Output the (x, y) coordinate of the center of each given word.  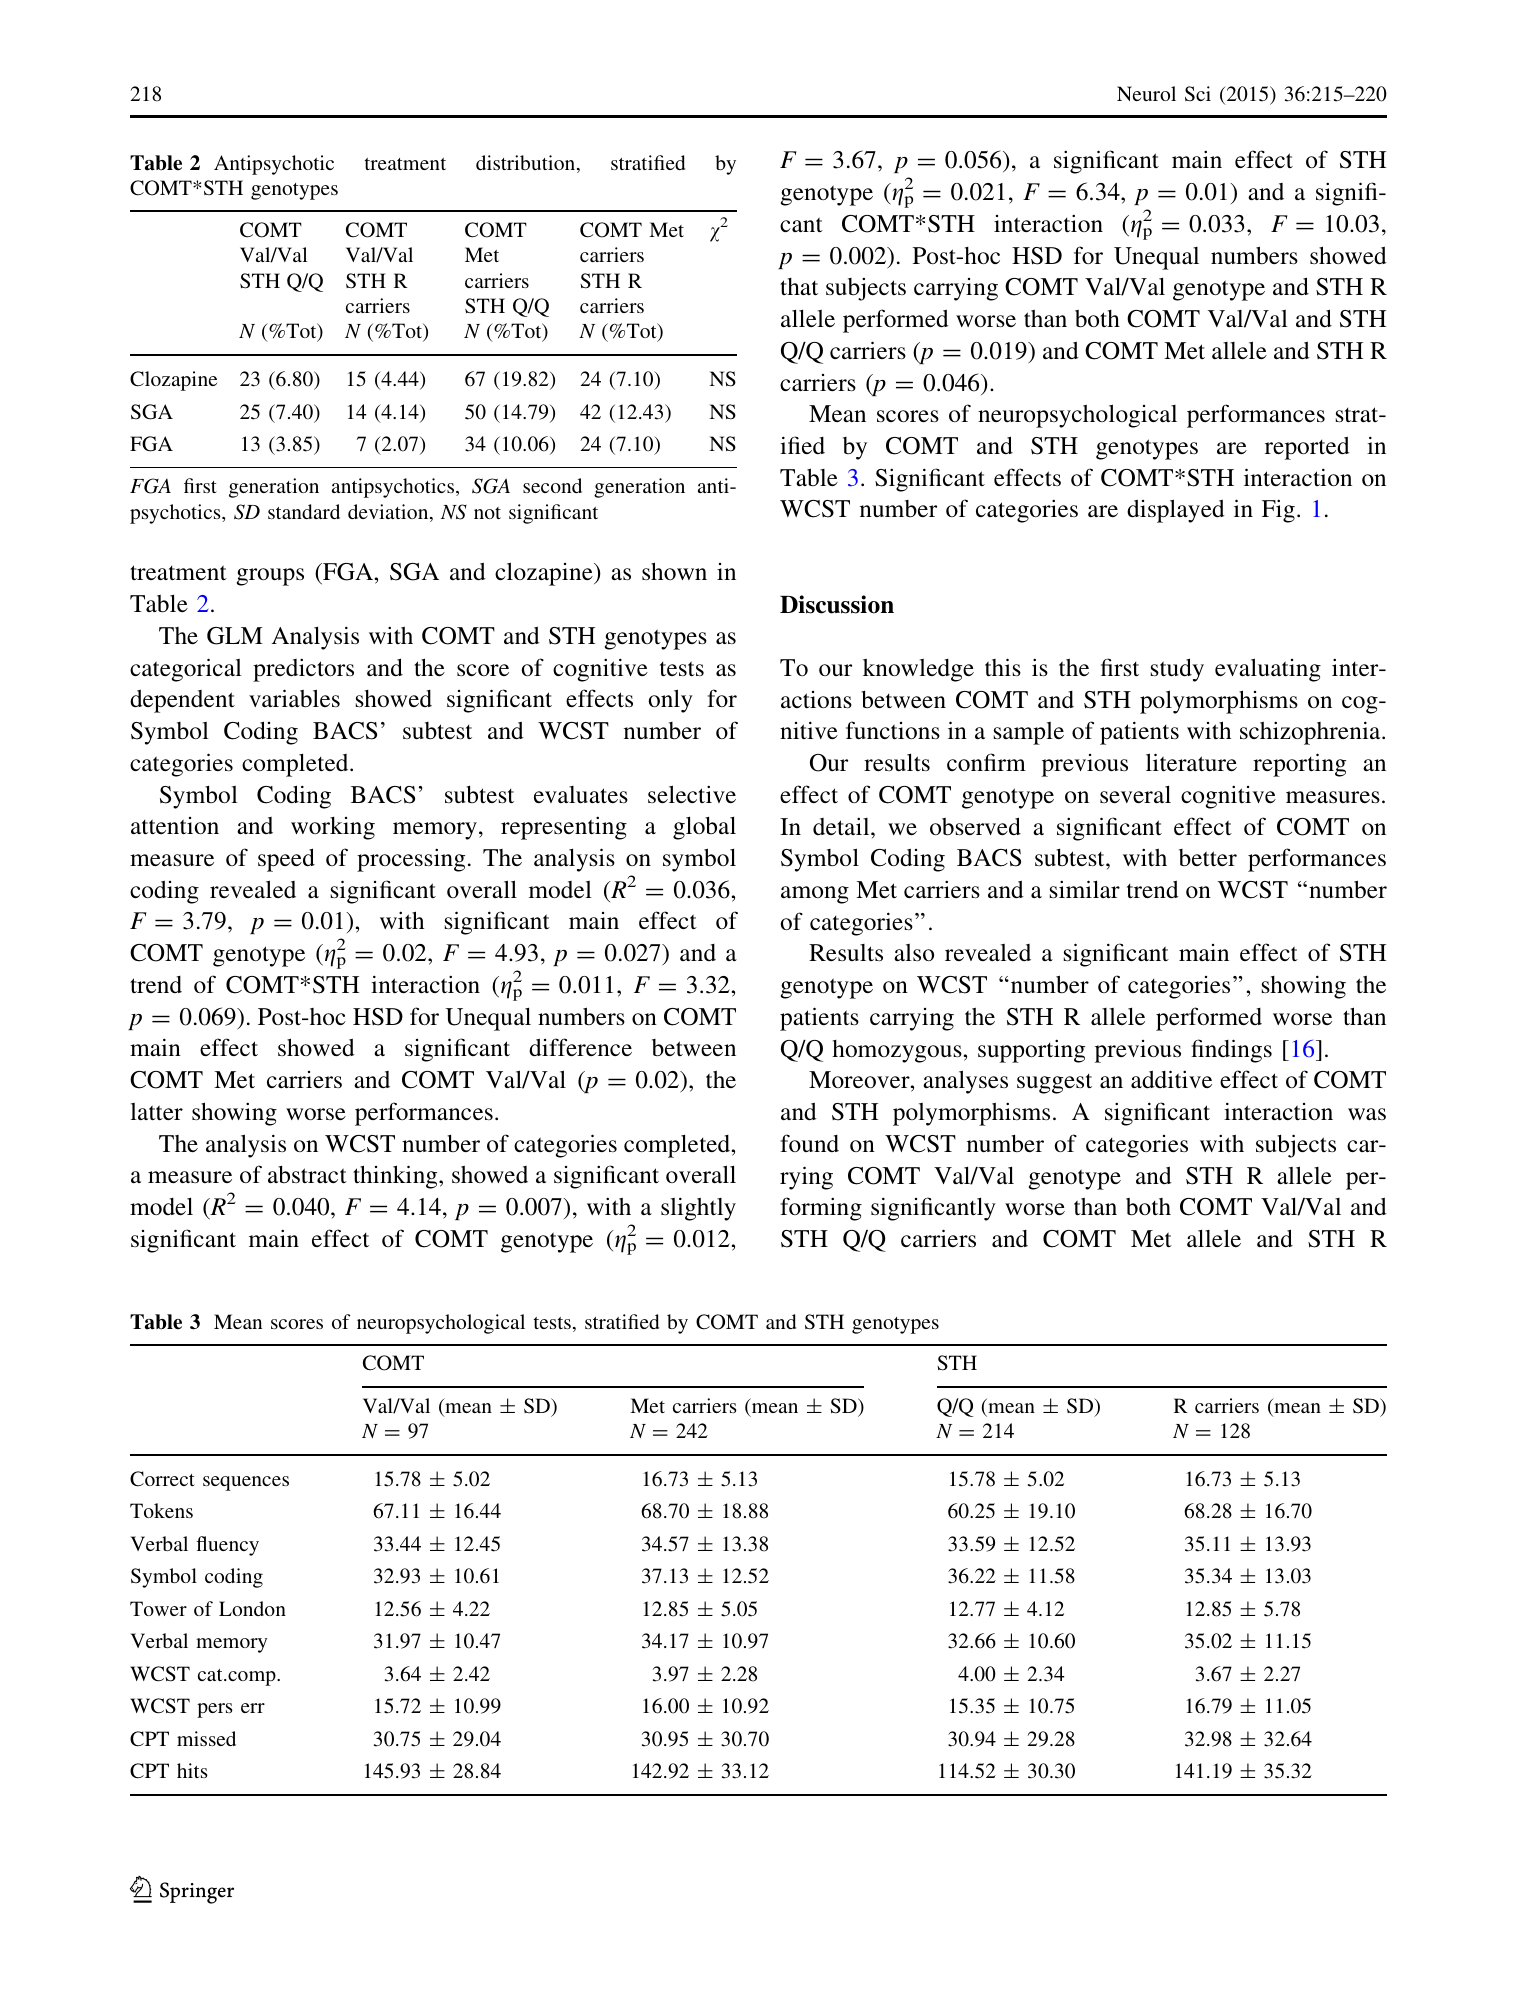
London (252, 1608)
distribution (527, 164)
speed (286, 860)
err (253, 1708)
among (815, 895)
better (1208, 857)
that (799, 286)
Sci (1198, 94)
